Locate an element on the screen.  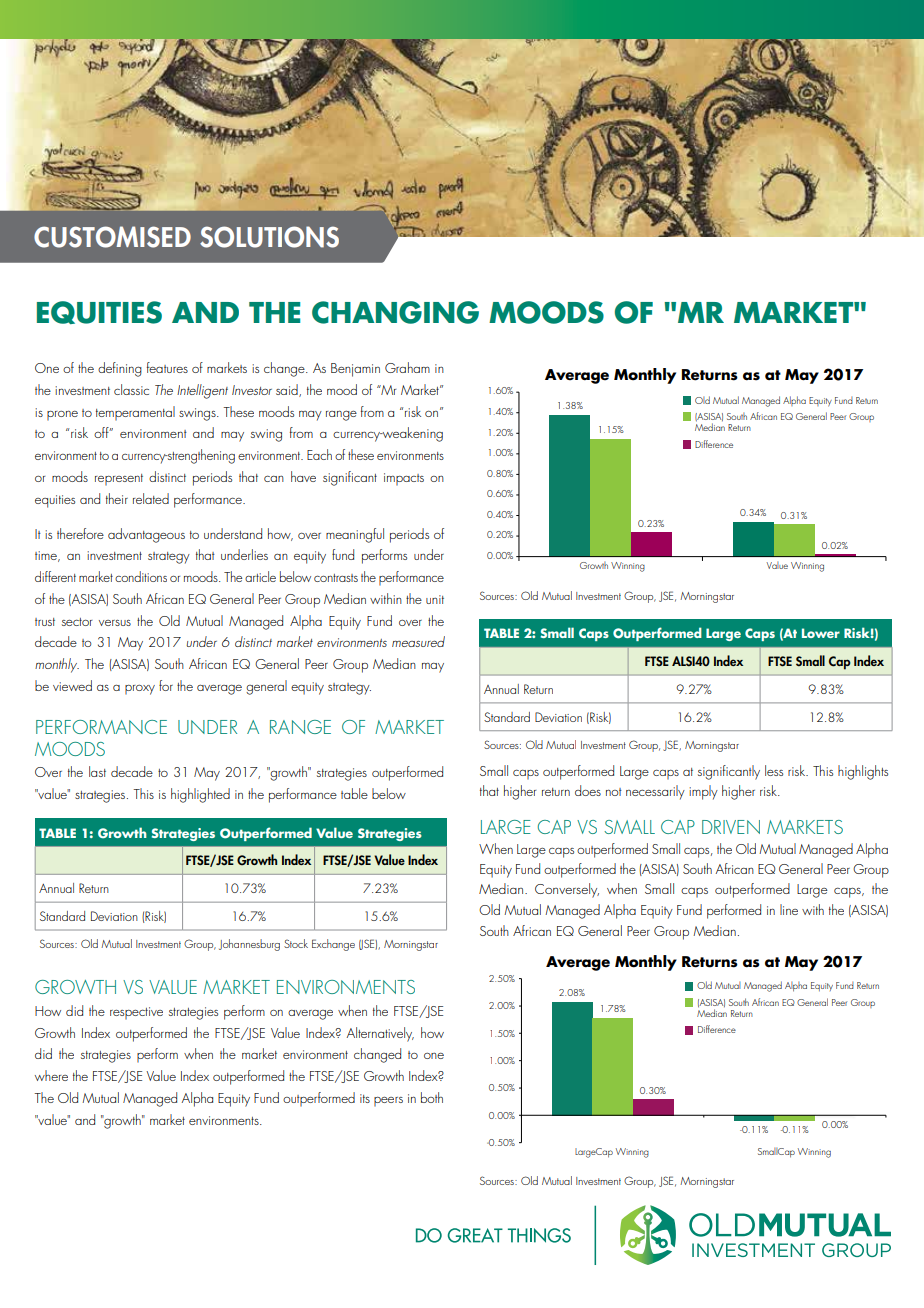
CUSTOMISED is located at coordinates (112, 237).
